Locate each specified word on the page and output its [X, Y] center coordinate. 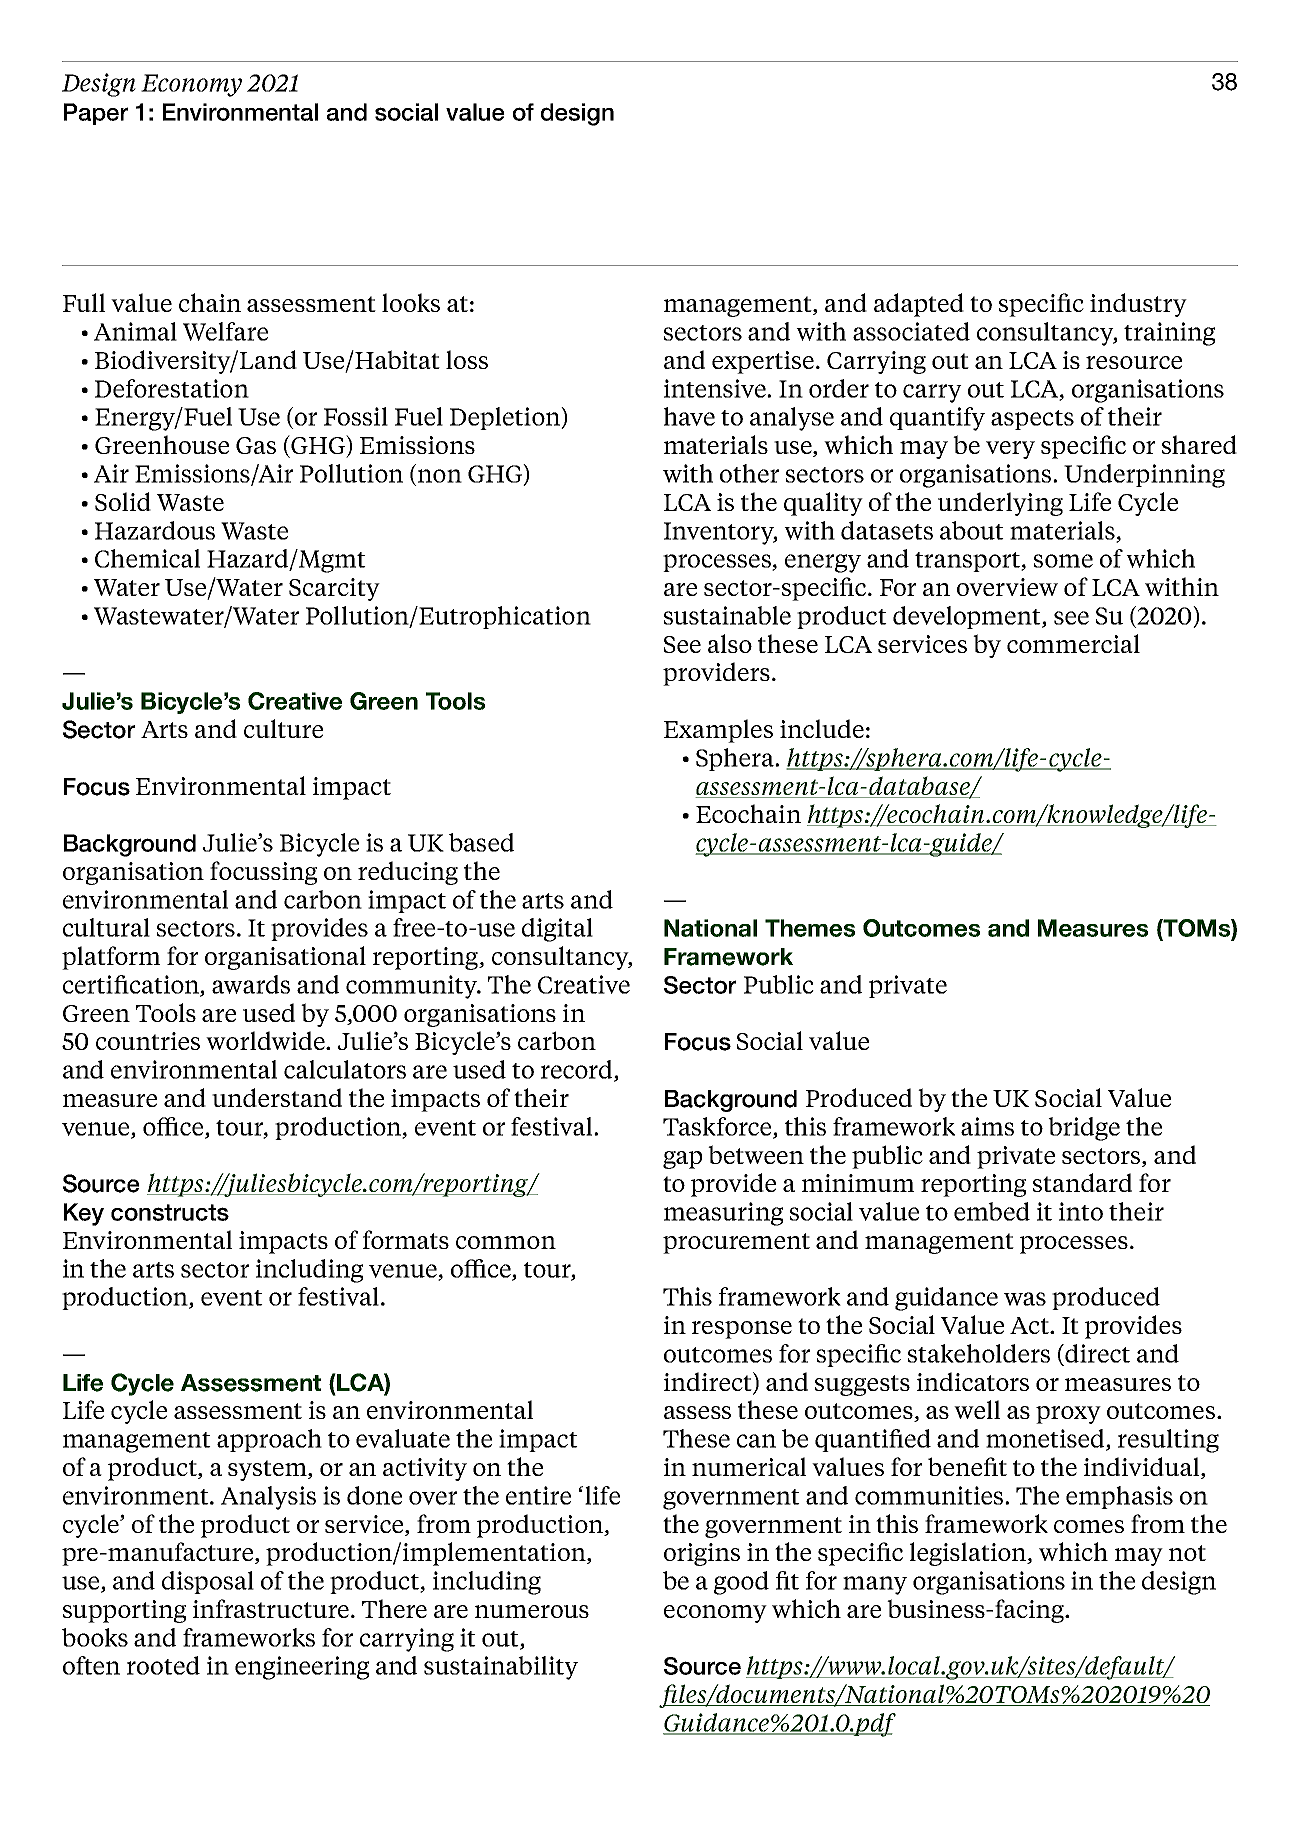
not [1187, 1553]
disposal [208, 1582]
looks [411, 302]
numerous [532, 1611]
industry [1138, 305]
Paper [96, 114]
